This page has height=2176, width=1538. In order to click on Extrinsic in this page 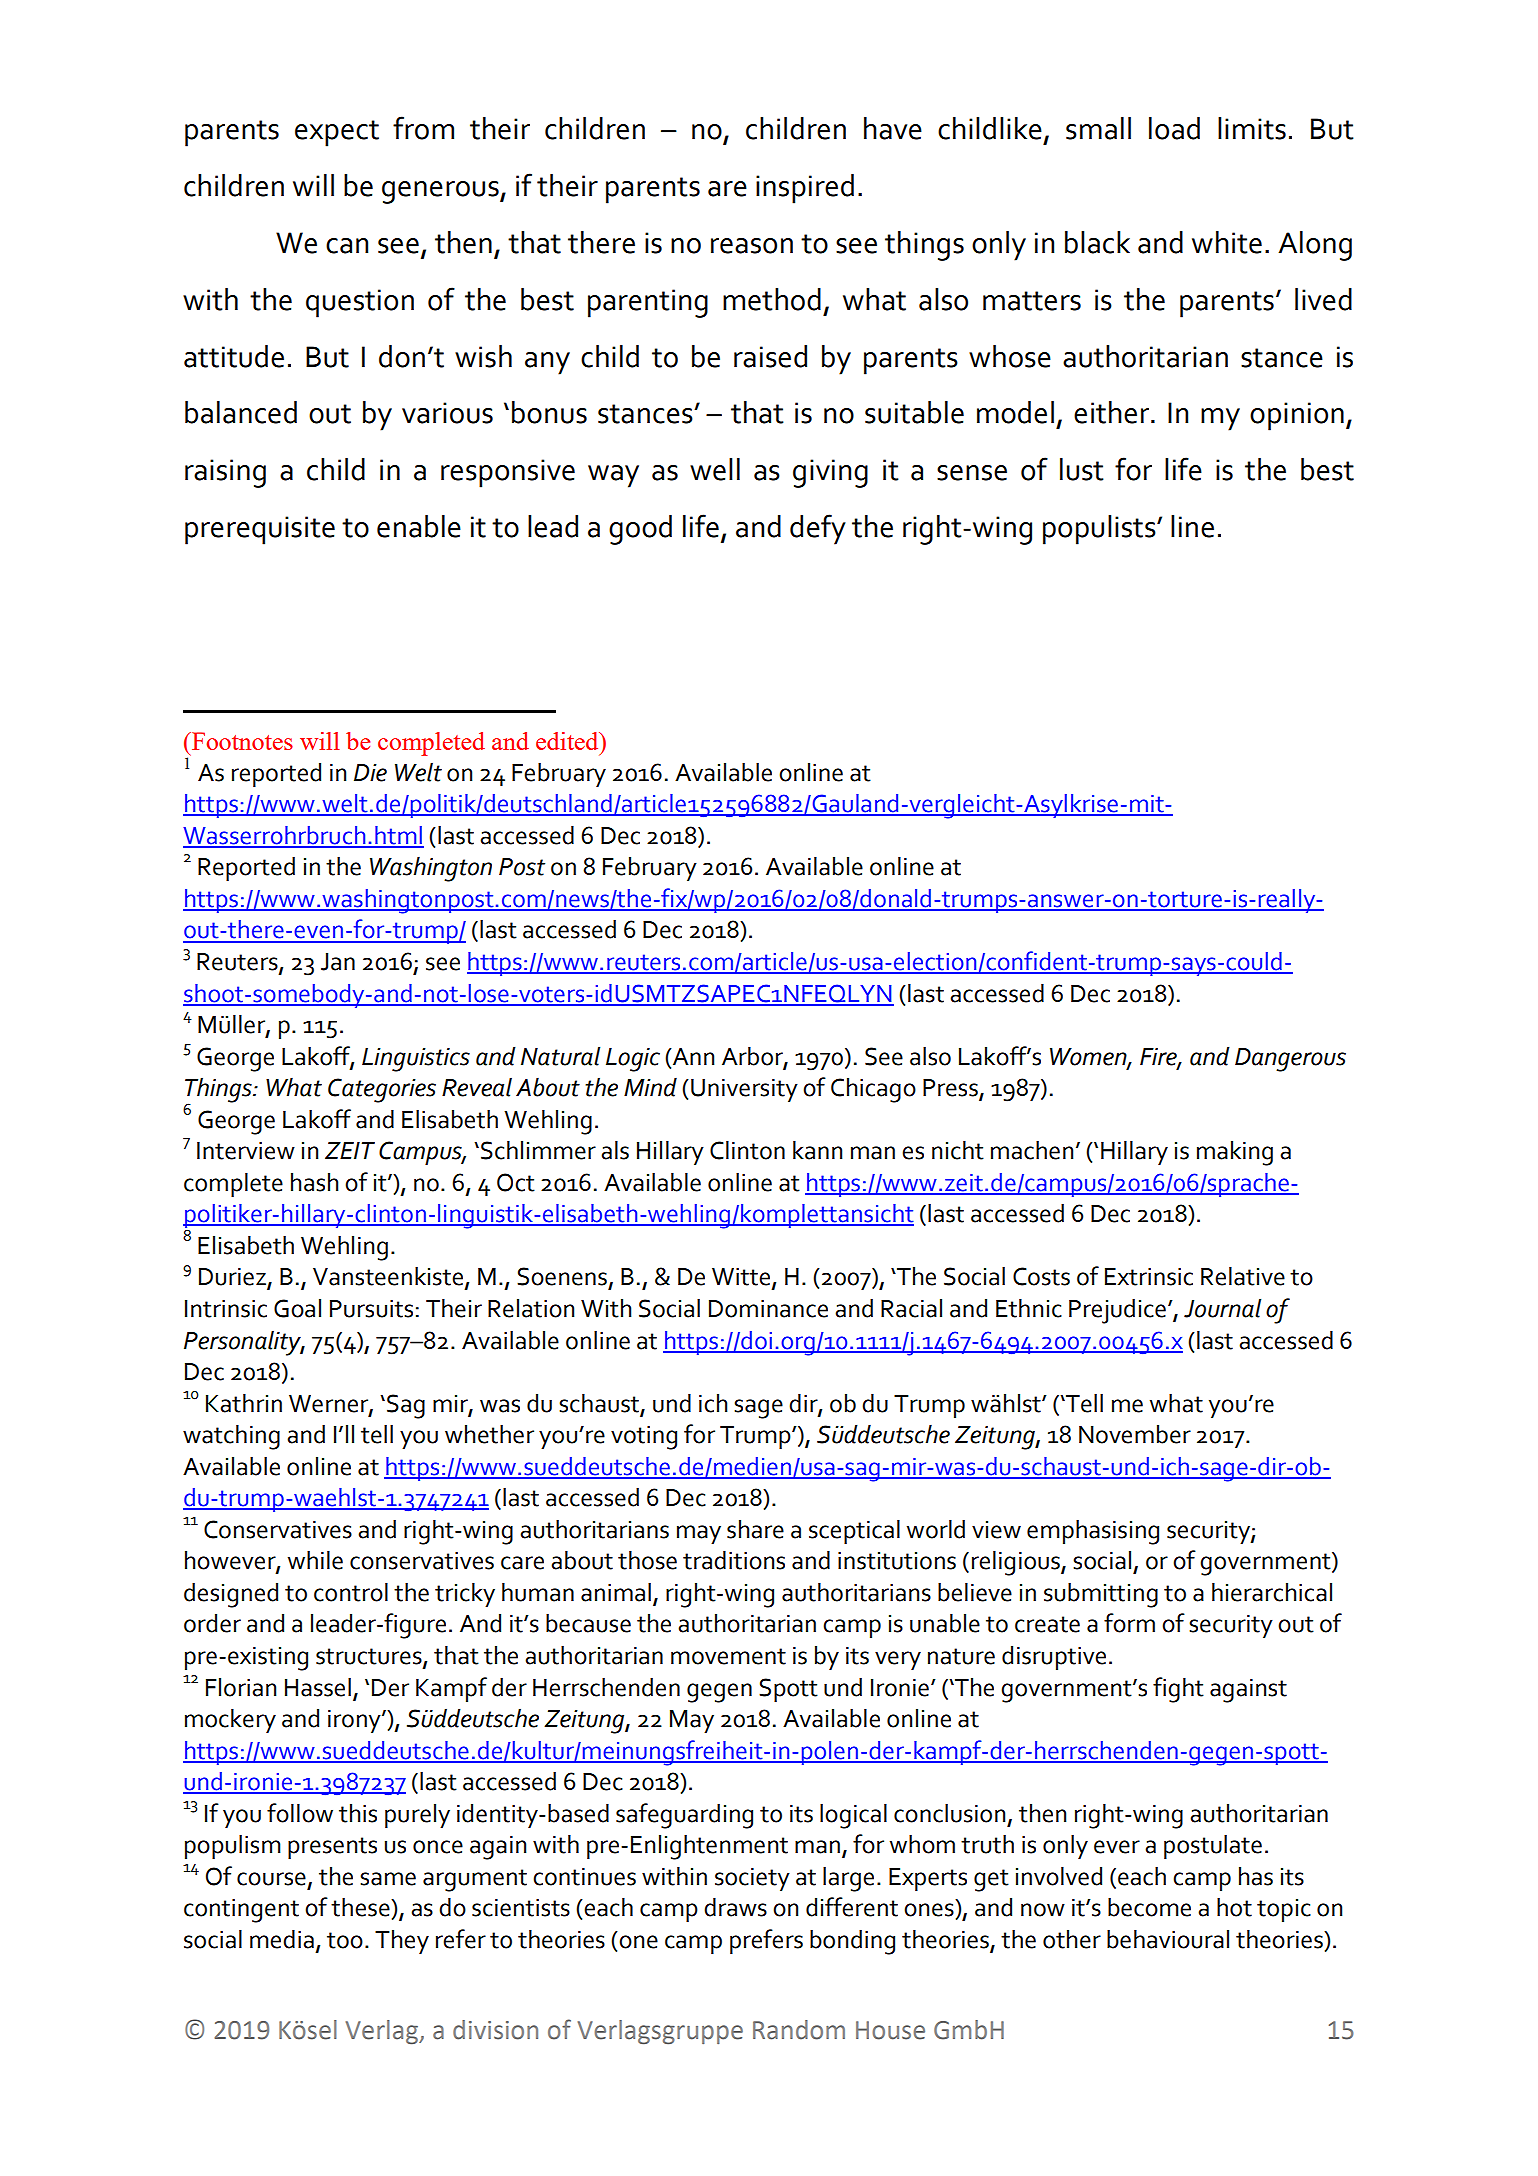, I will do `click(1149, 1277)`.
